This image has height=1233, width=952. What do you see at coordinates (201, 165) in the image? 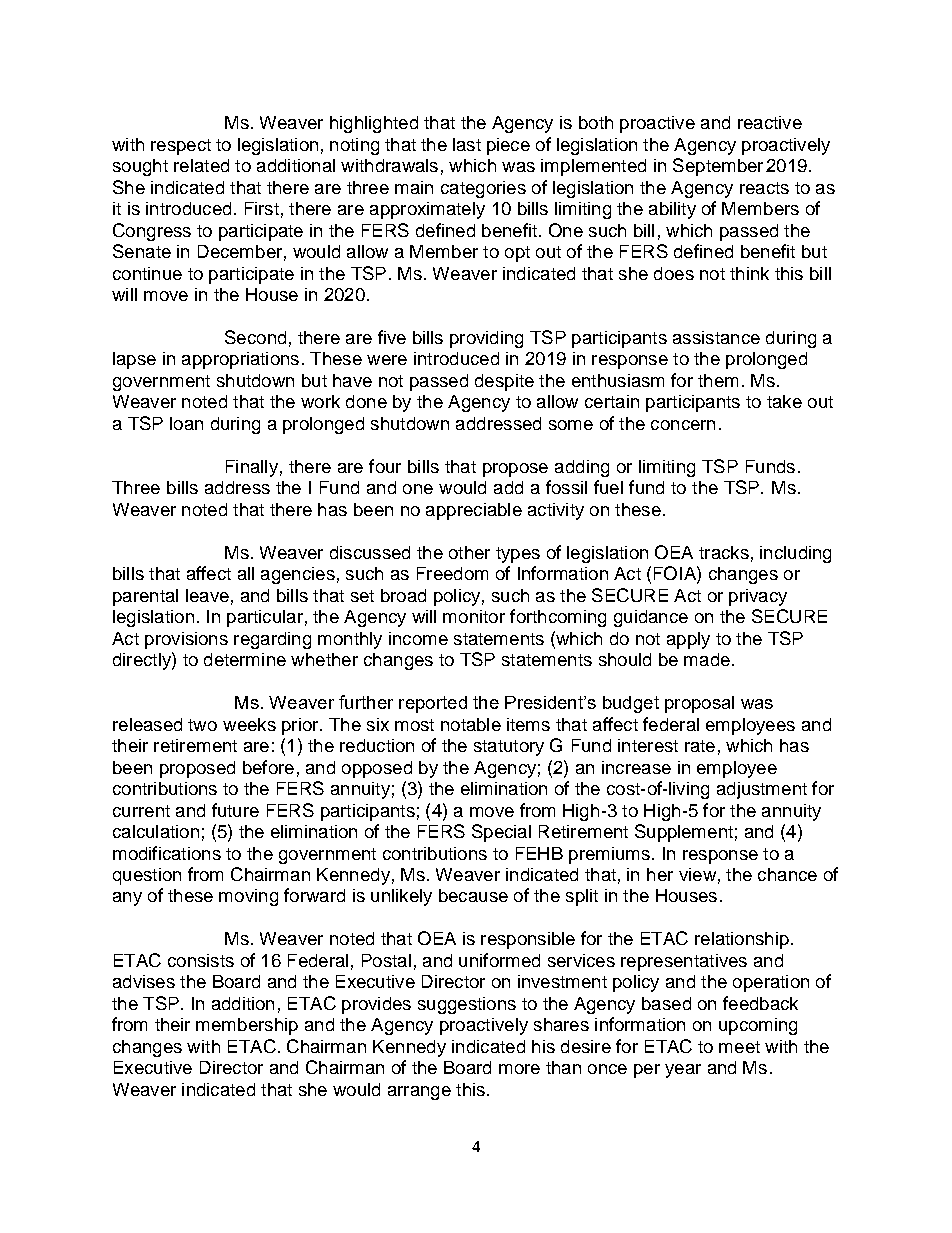
I see `related` at bounding box center [201, 165].
